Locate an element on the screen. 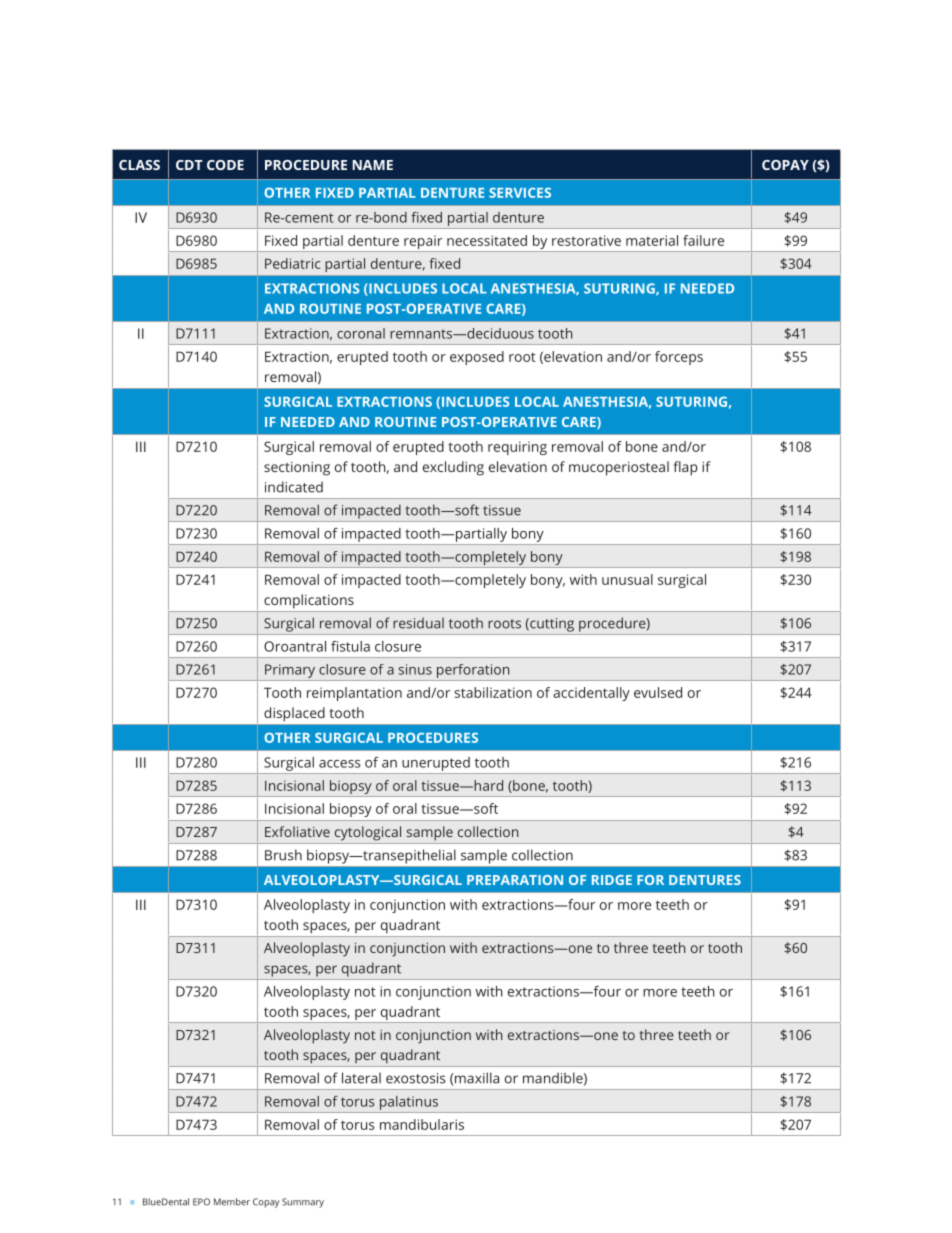 The image size is (952, 1233). repair is located at coordinates (423, 242).
